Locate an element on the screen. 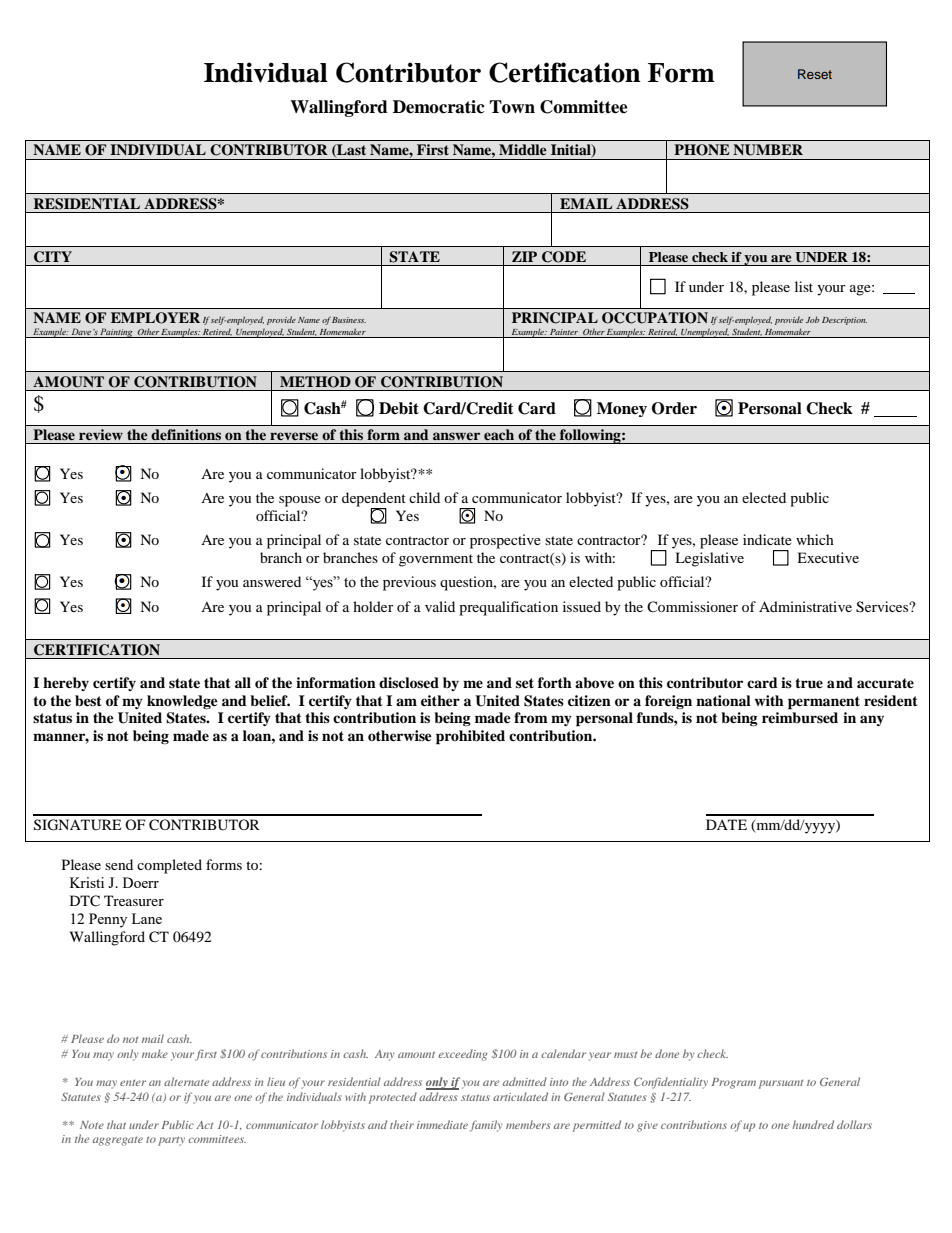 The height and width of the screenshot is (1233, 952). prequalification is located at coordinates (508, 608).
